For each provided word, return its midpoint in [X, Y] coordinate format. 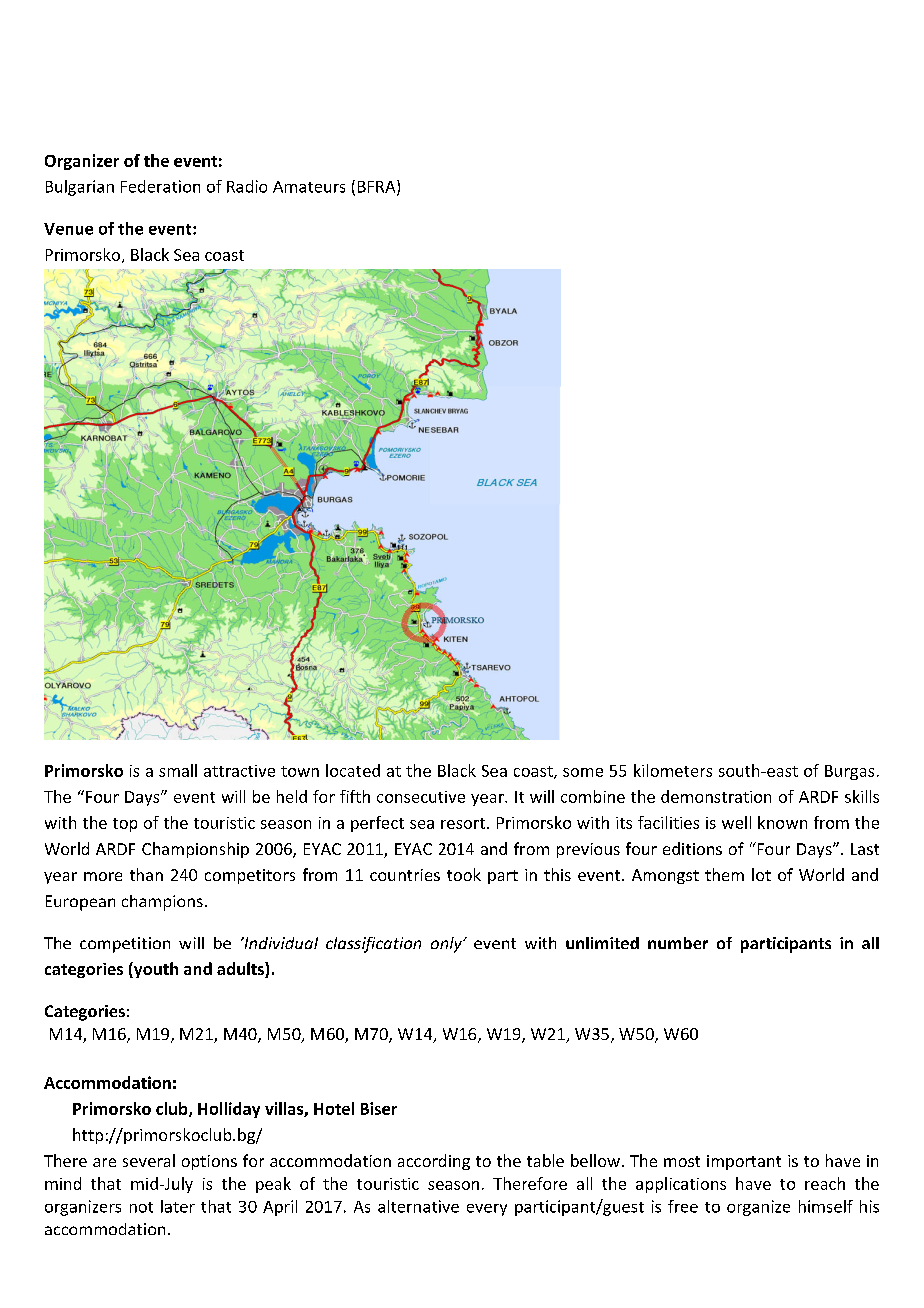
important [744, 1162]
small [178, 770]
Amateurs [309, 187]
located [353, 770]
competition [125, 945]
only [447, 945]
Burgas [849, 772]
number [678, 943]
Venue [68, 229]
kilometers [673, 770]
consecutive [421, 797]
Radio [247, 186]
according [434, 1162]
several [149, 1160]
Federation [160, 186]
